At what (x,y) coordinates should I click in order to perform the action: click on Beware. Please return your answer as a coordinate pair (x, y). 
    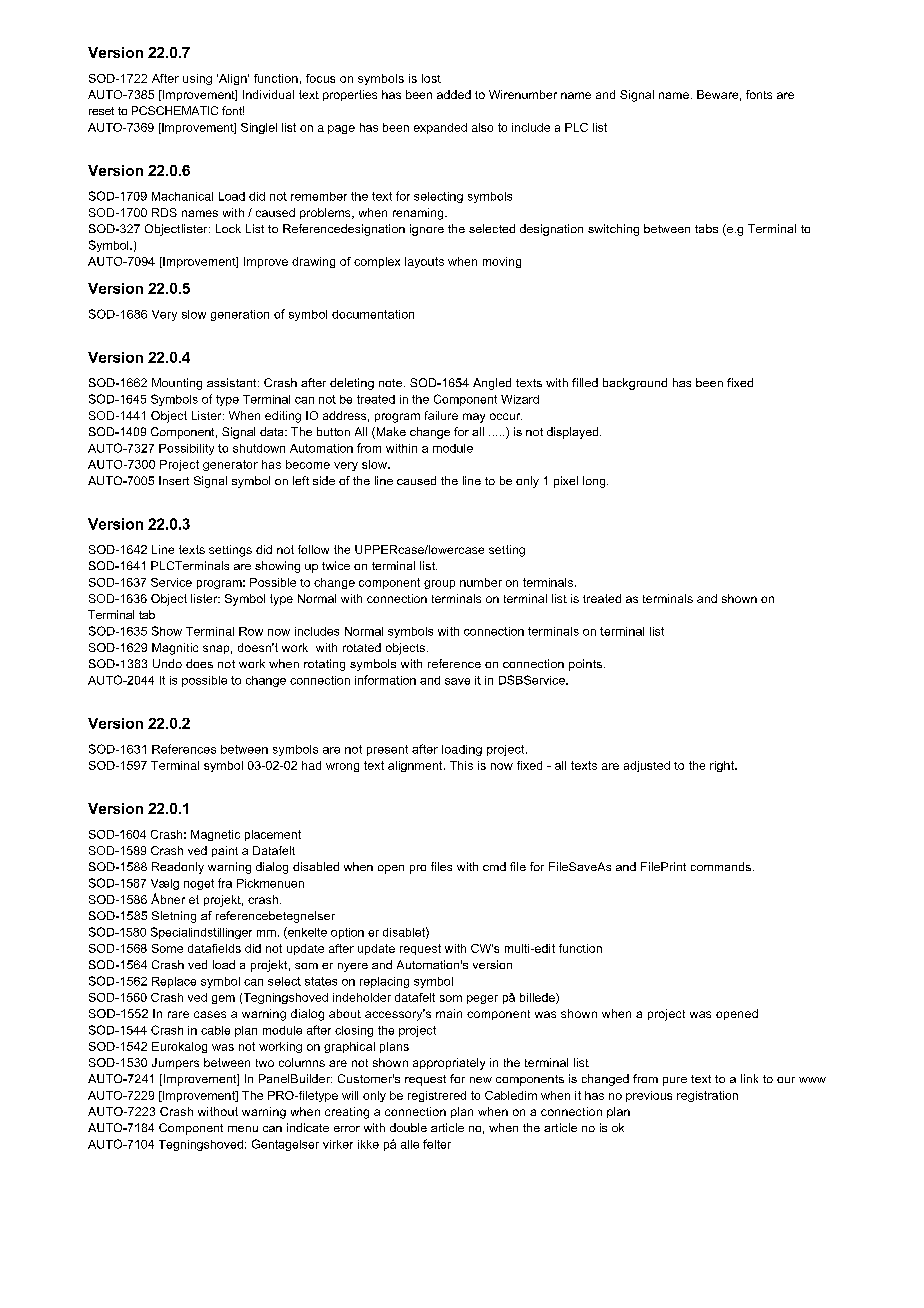
    Looking at the image, I should click on (717, 94).
